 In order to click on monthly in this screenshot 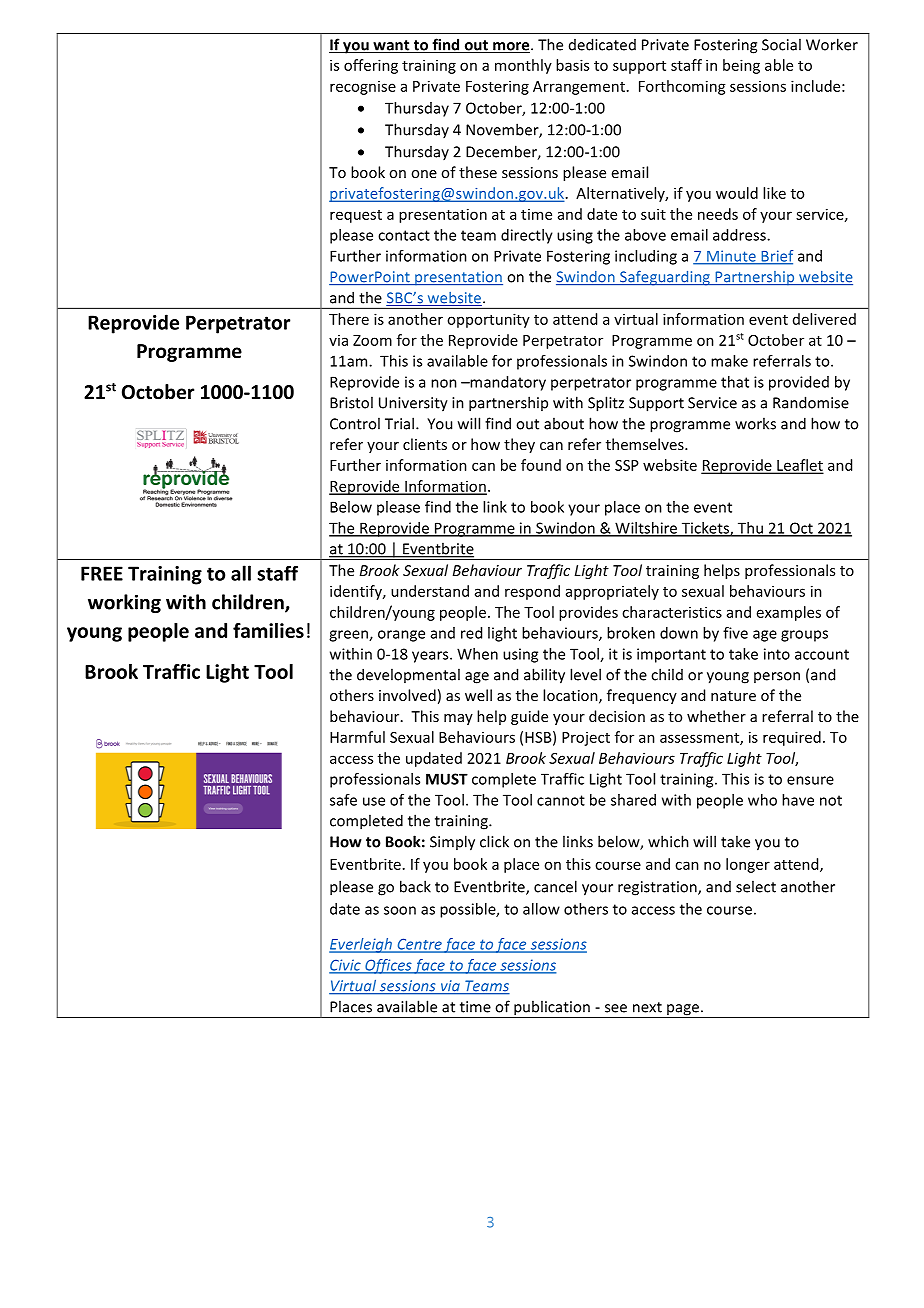, I will do `click(523, 66)`.
